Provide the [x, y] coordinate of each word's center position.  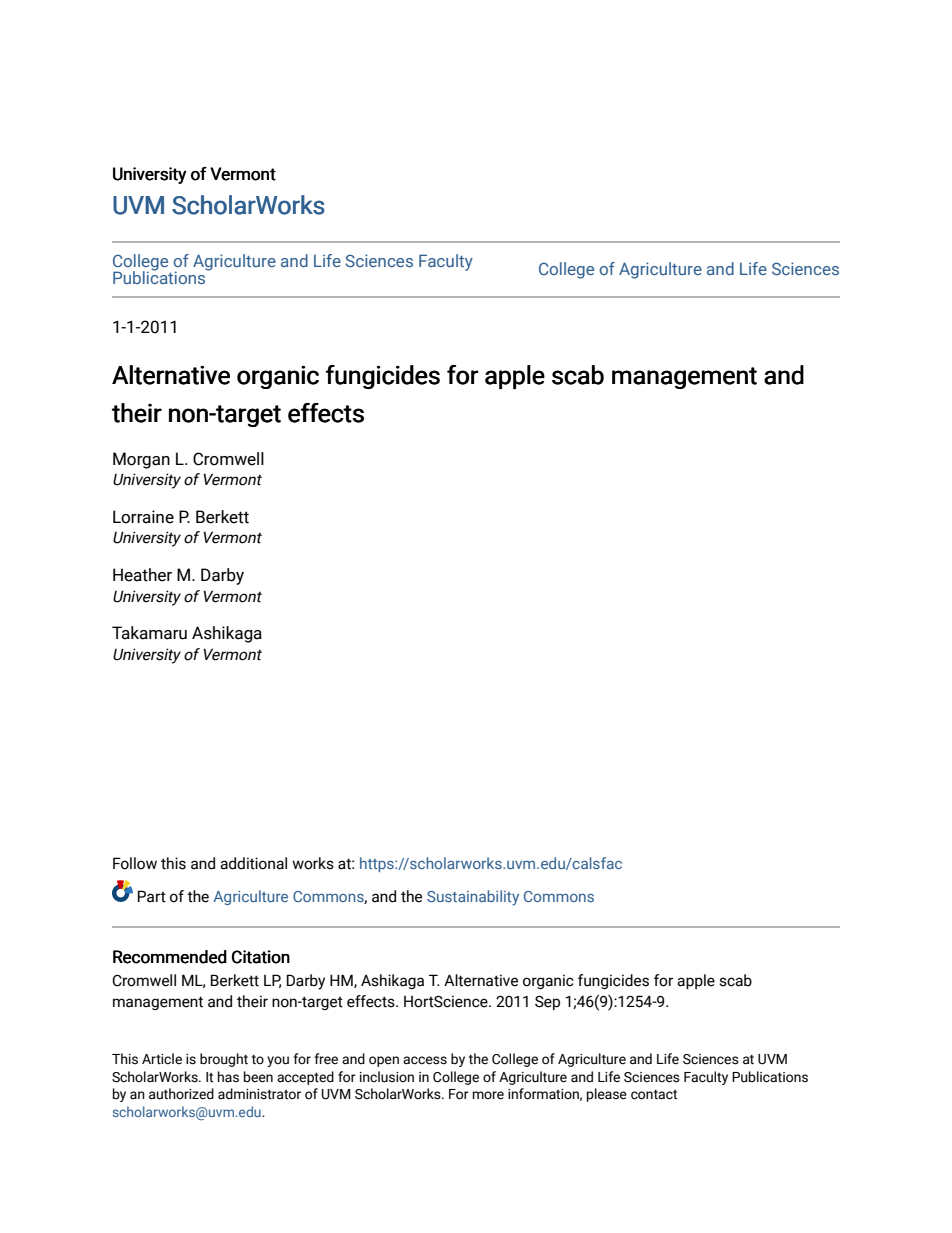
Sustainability [473, 898]
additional [253, 863]
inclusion [387, 1077]
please [607, 1095]
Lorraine [143, 517]
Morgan [141, 460]
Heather [142, 575]
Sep [547, 1003]
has [228, 1077]
